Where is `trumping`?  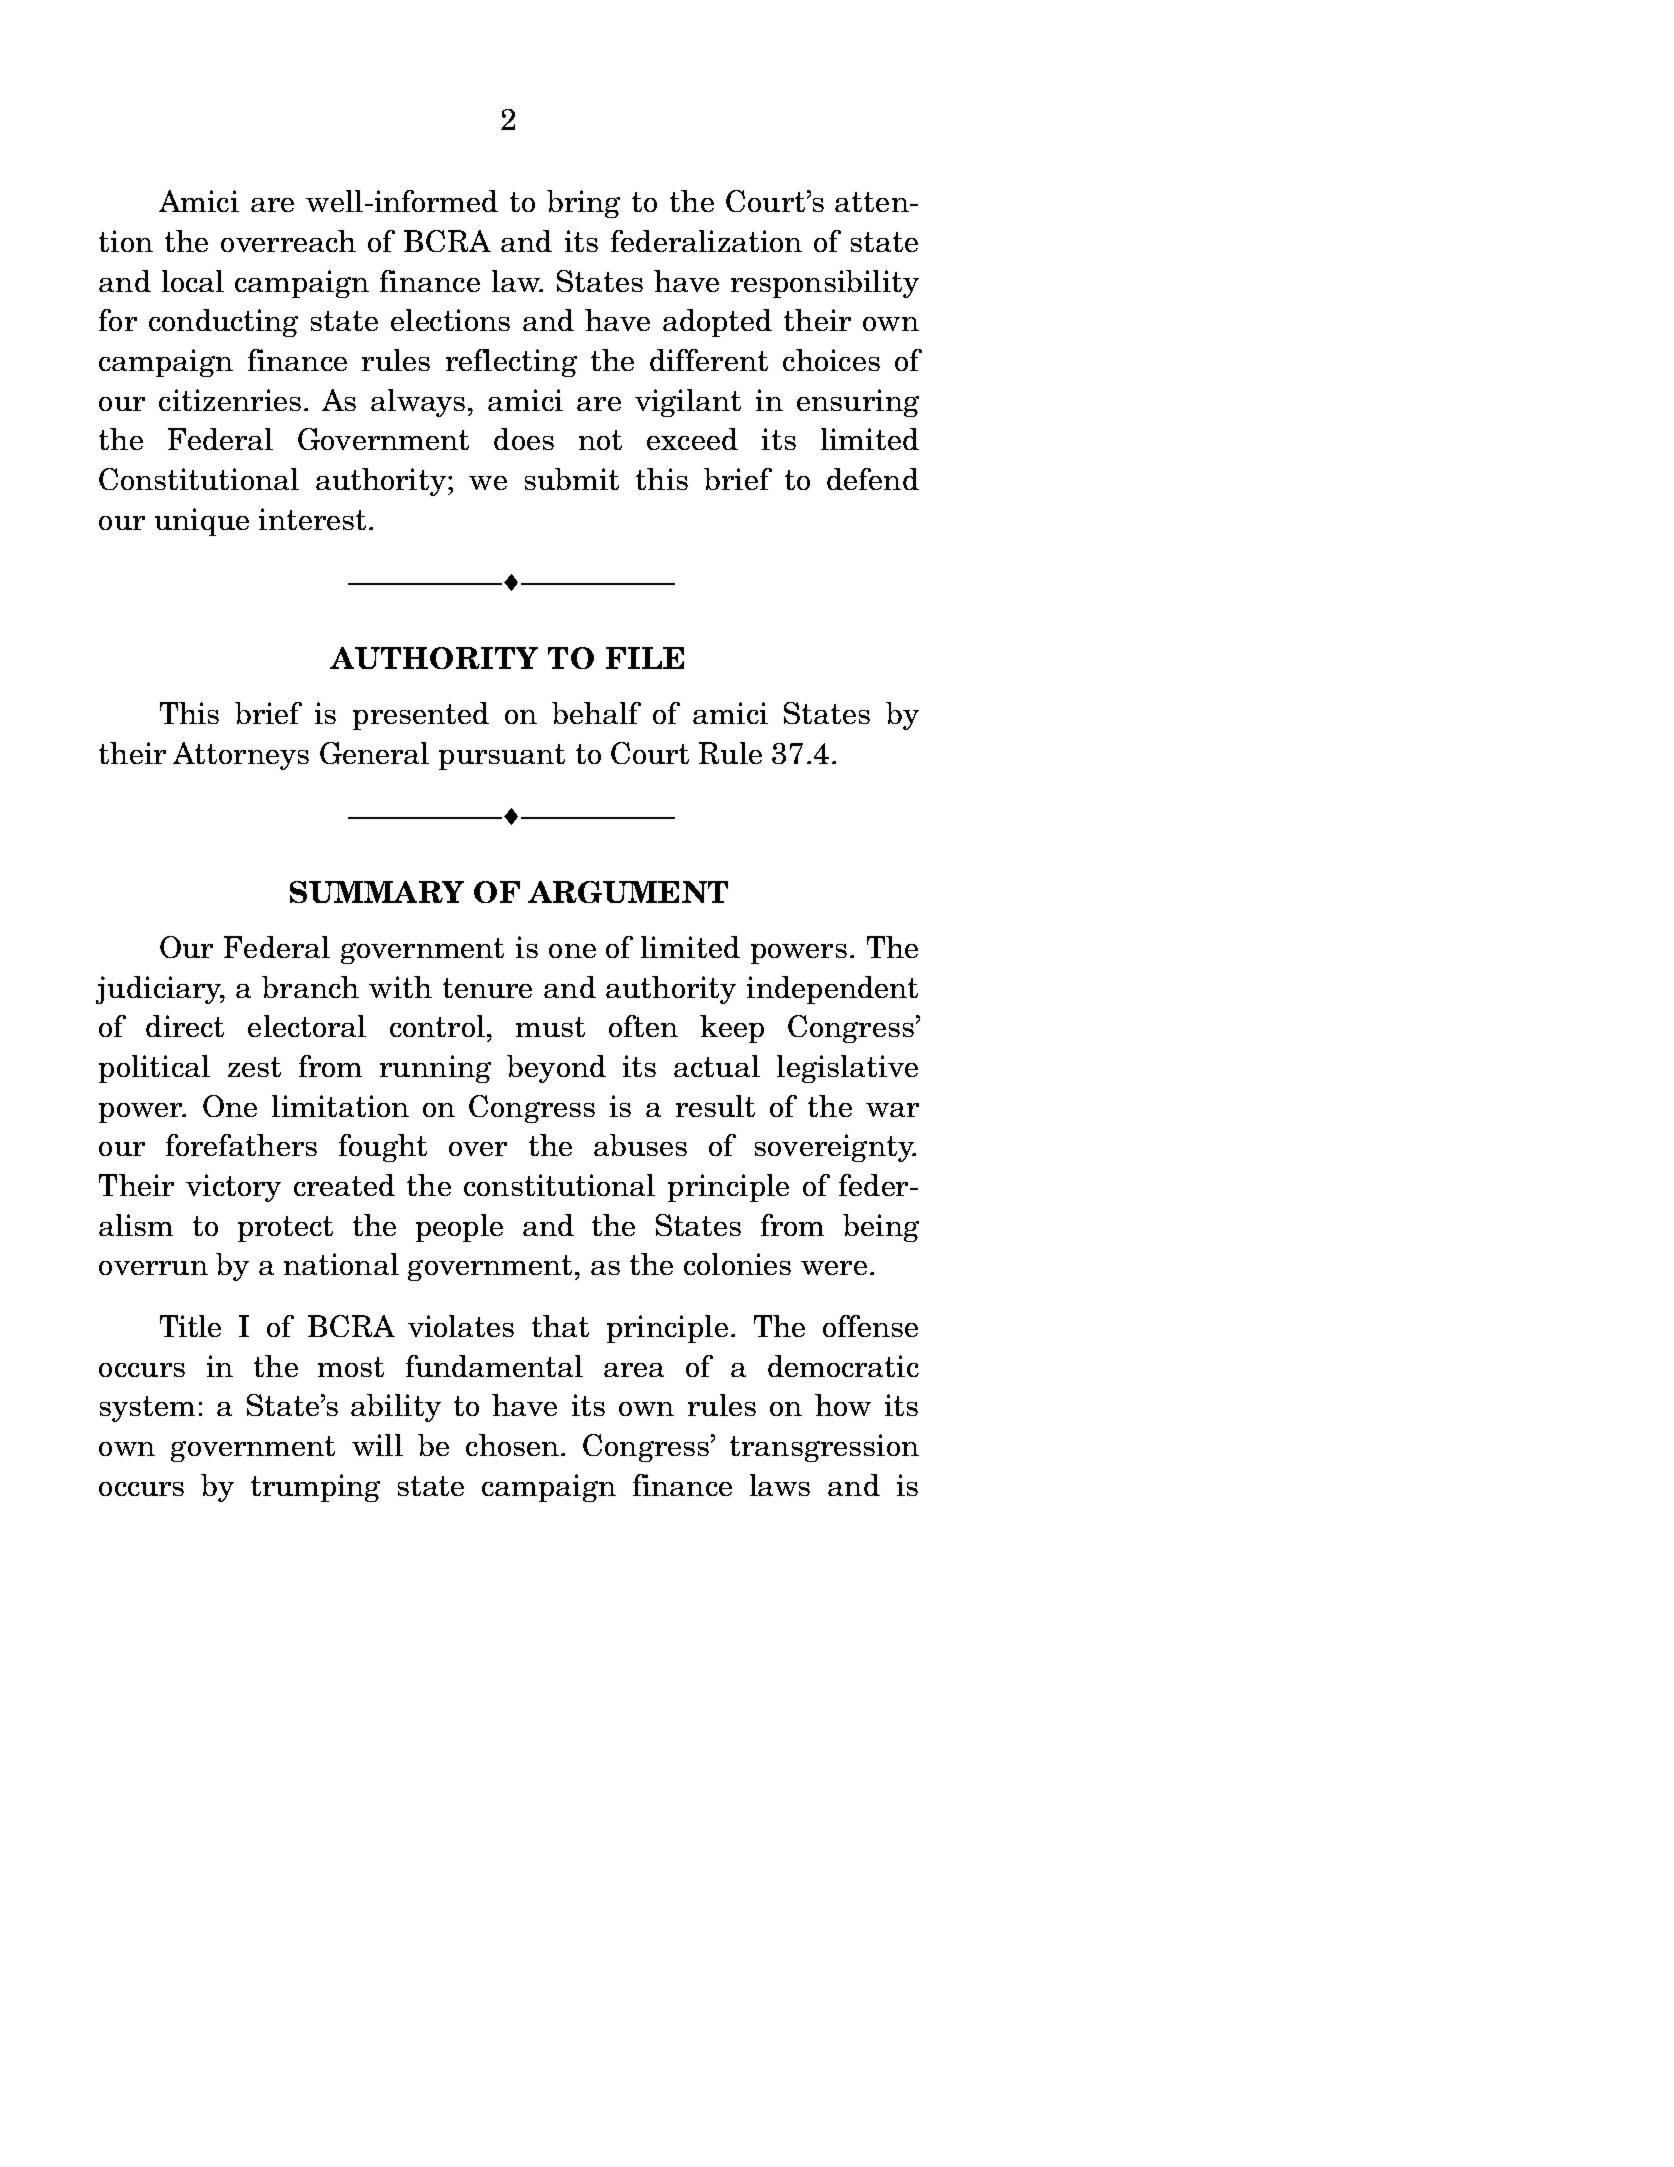
trumping is located at coordinates (315, 1488).
